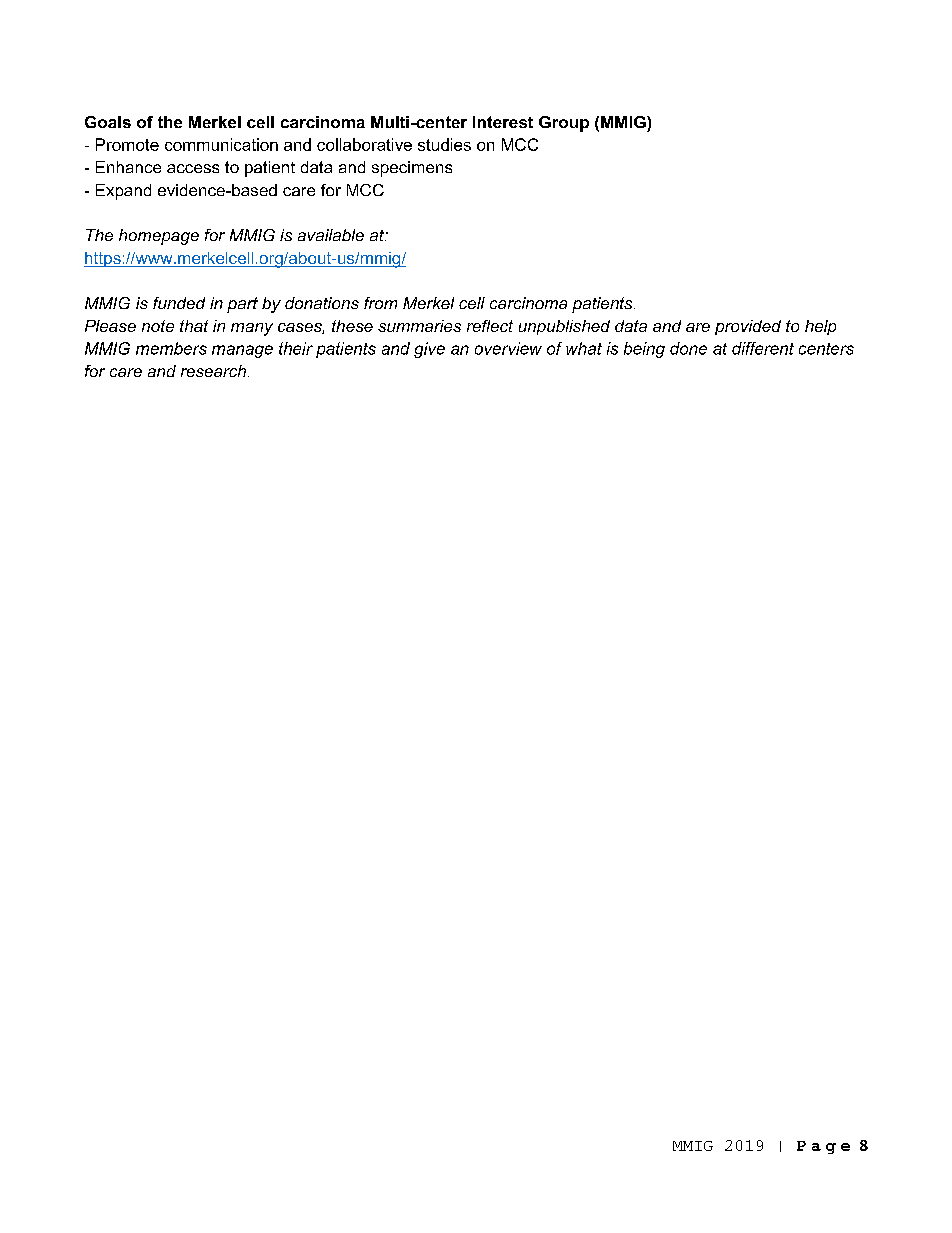  I want to click on available, so click(331, 235).
